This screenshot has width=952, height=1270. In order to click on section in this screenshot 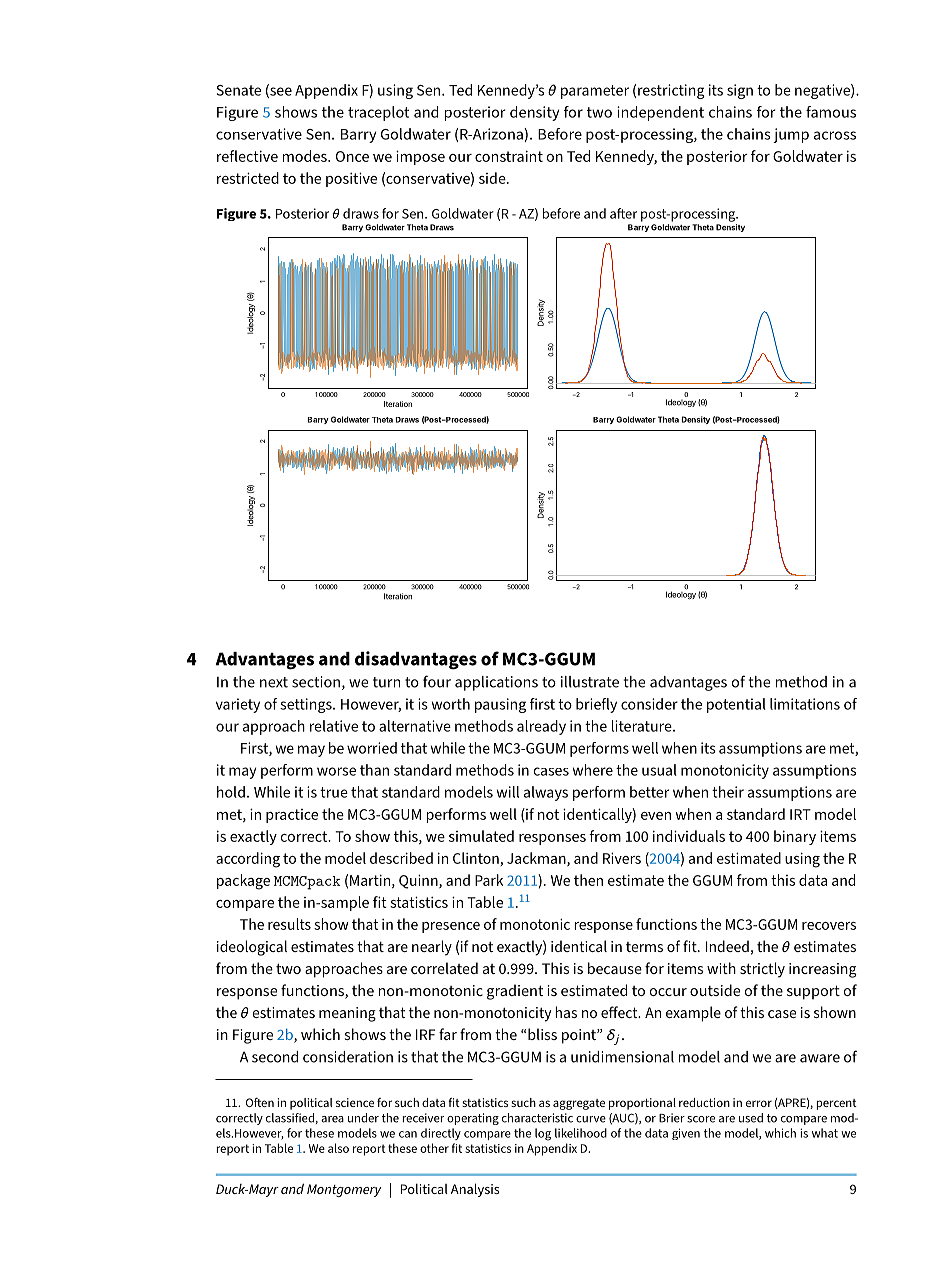, I will do `click(316, 682)`.
